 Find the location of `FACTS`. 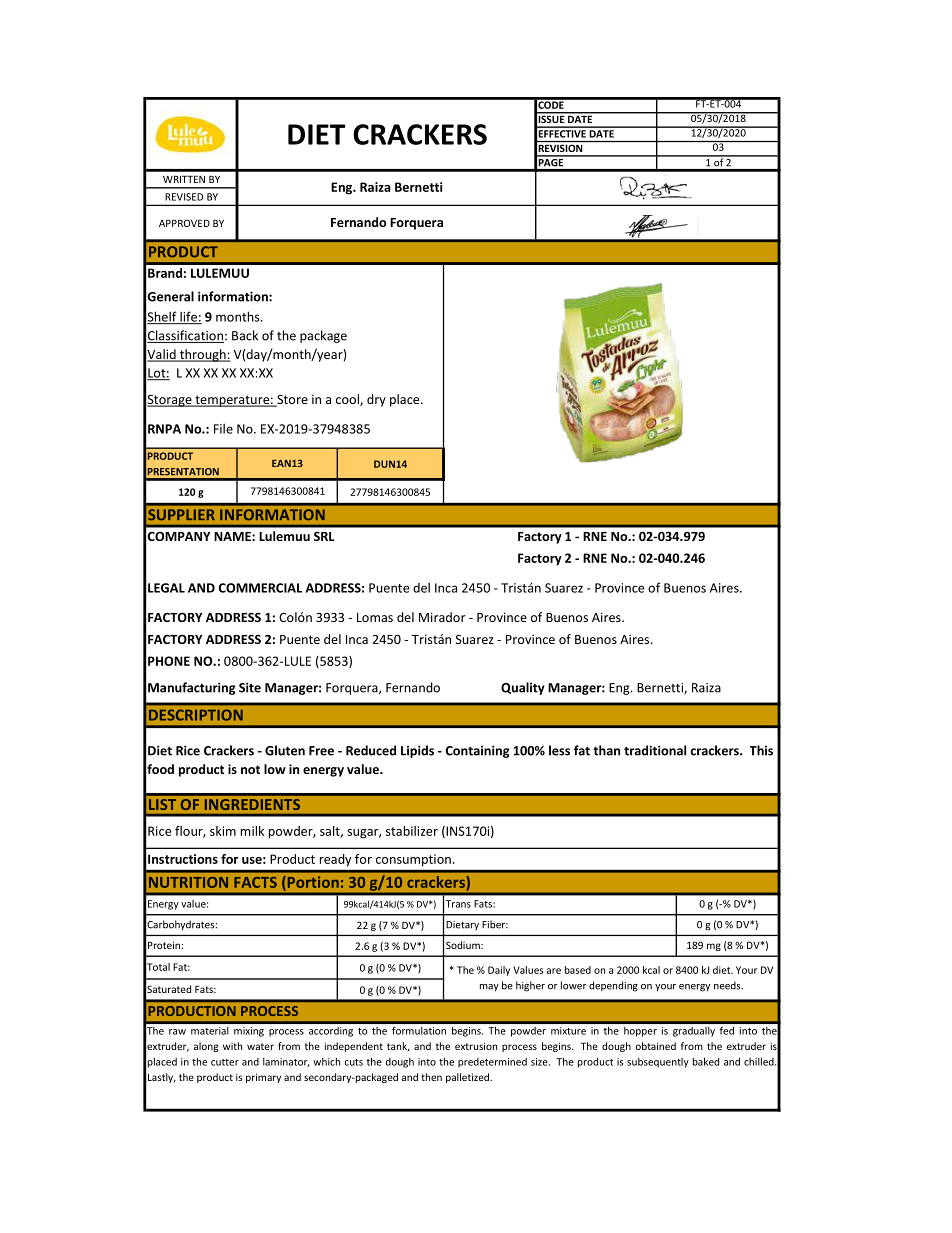

FACTS is located at coordinates (255, 882).
